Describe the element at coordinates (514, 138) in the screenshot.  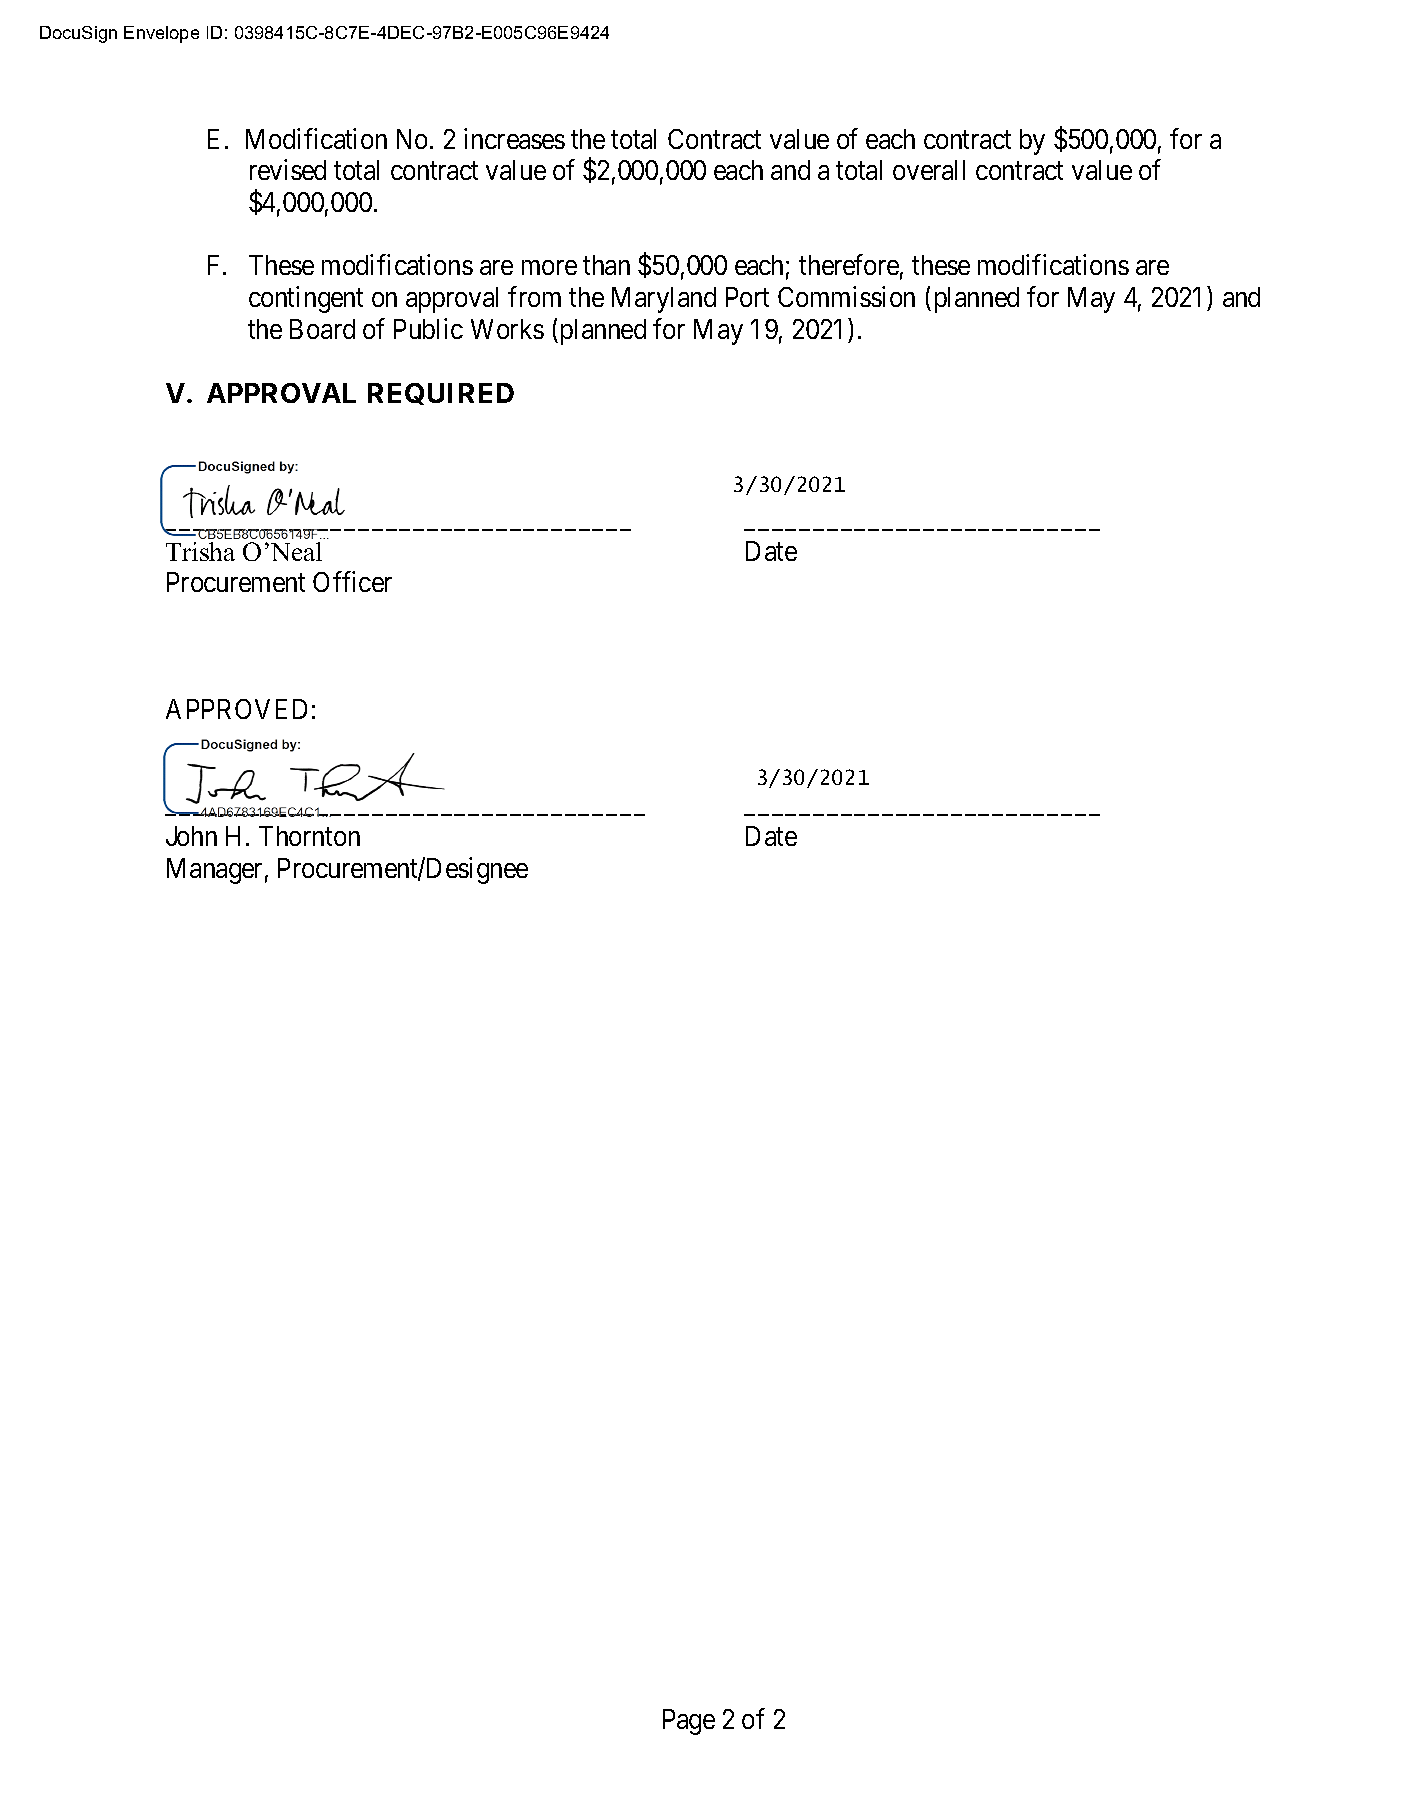
I see `increases` at that location.
